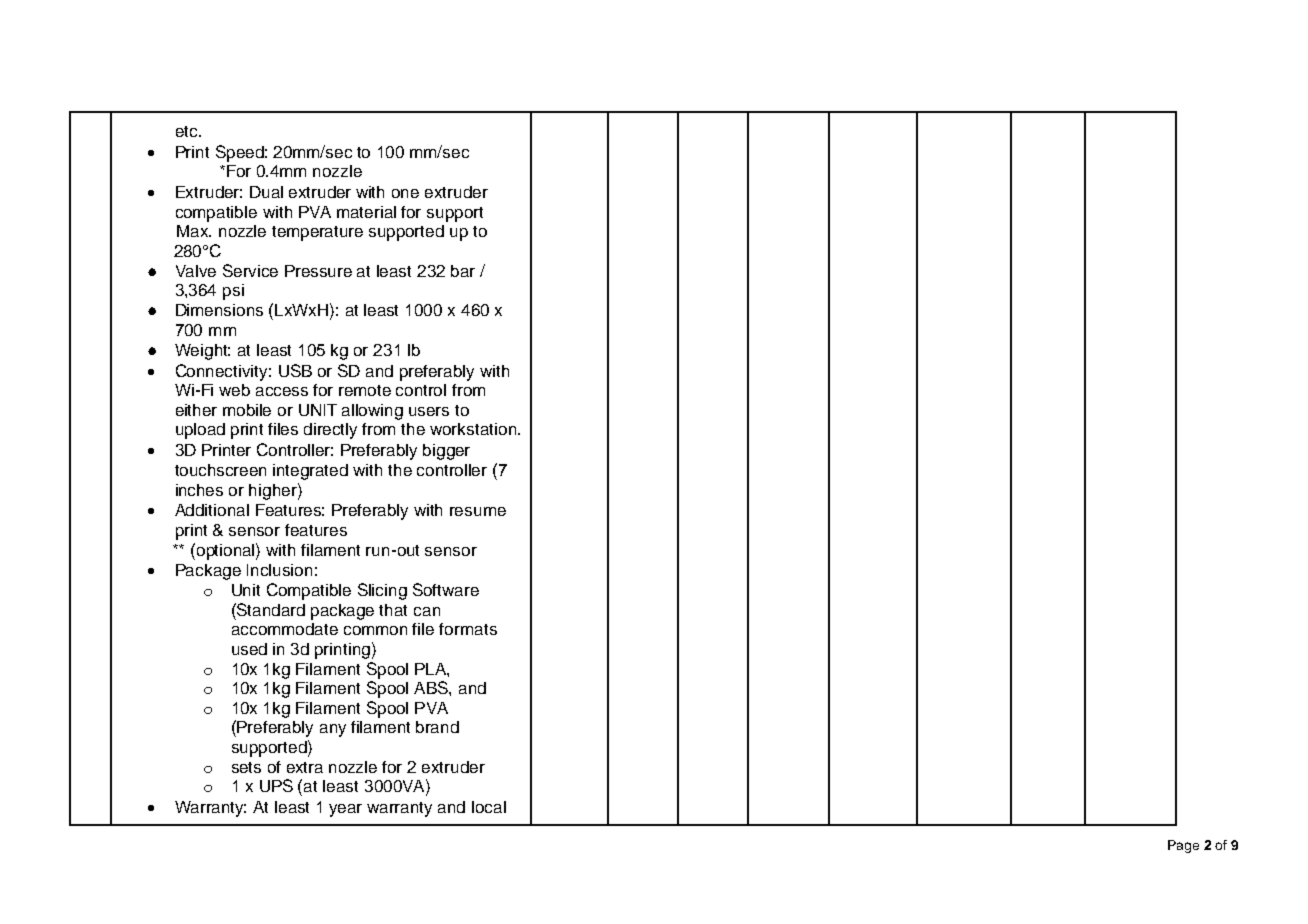 Image resolution: width=1308 pixels, height=924 pixels. I want to click on year, so click(345, 810).
